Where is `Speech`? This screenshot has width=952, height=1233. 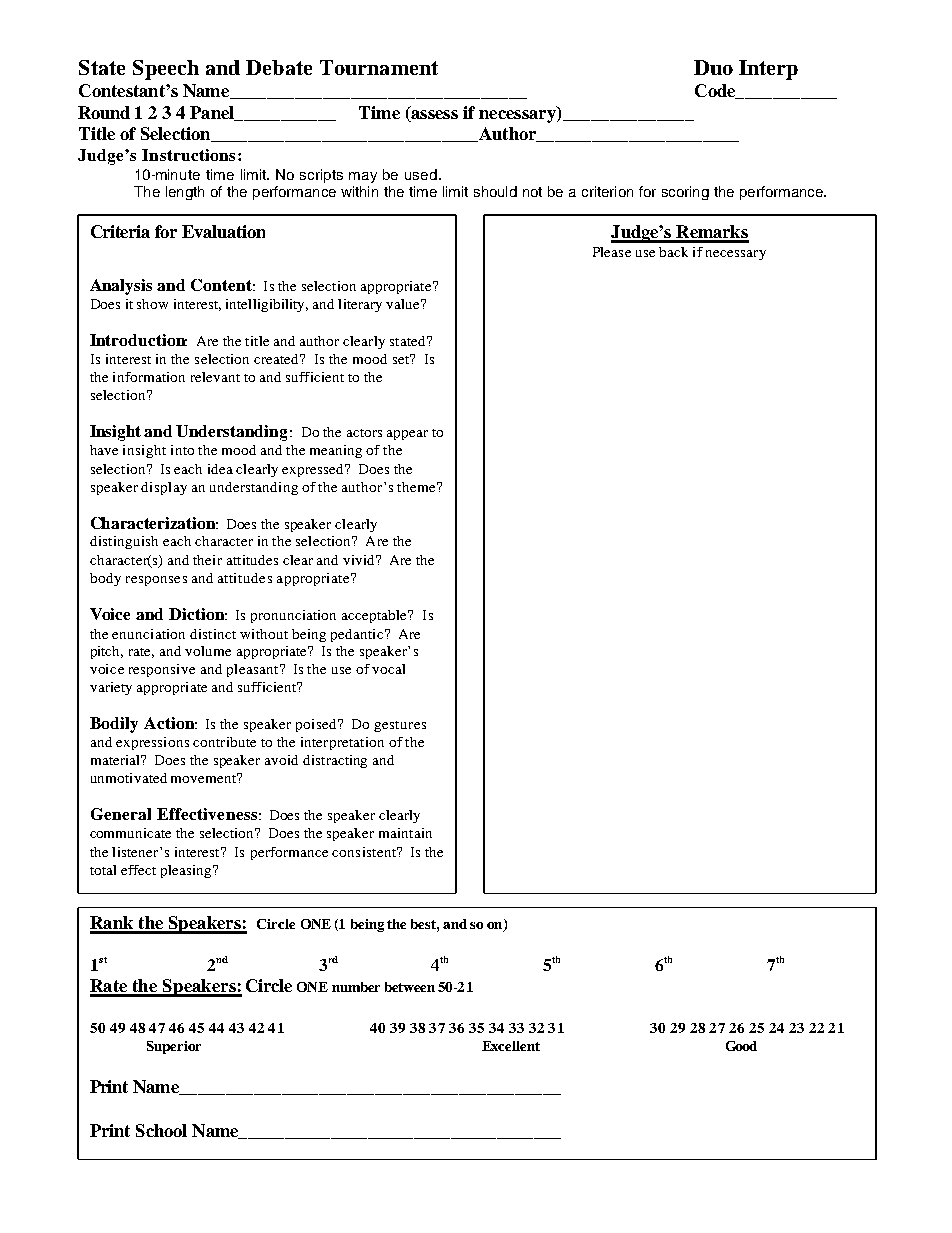 Speech is located at coordinates (166, 70).
